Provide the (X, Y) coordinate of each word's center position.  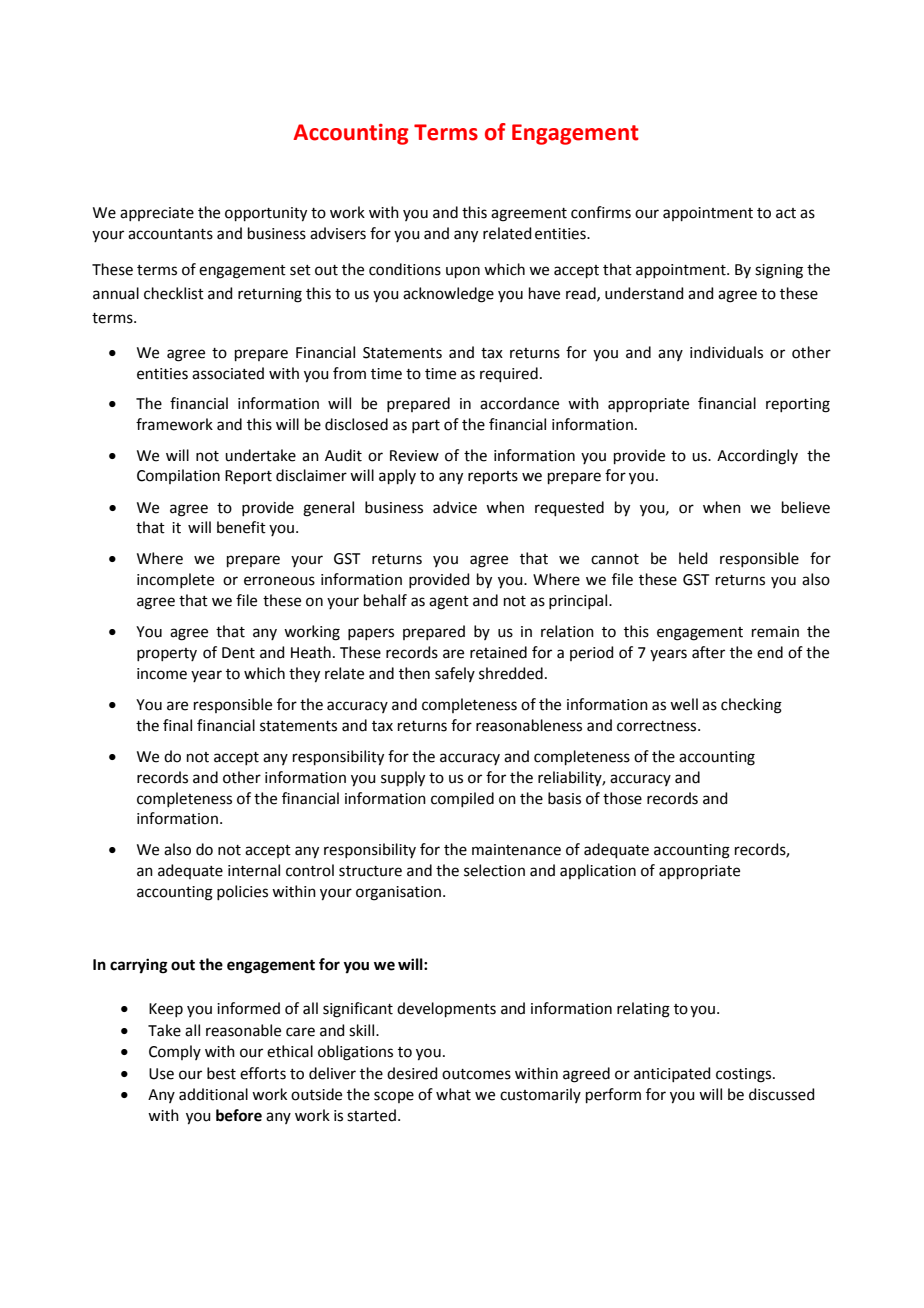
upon (463, 272)
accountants (170, 234)
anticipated (672, 1074)
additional (213, 1094)
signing (779, 271)
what (453, 1094)
